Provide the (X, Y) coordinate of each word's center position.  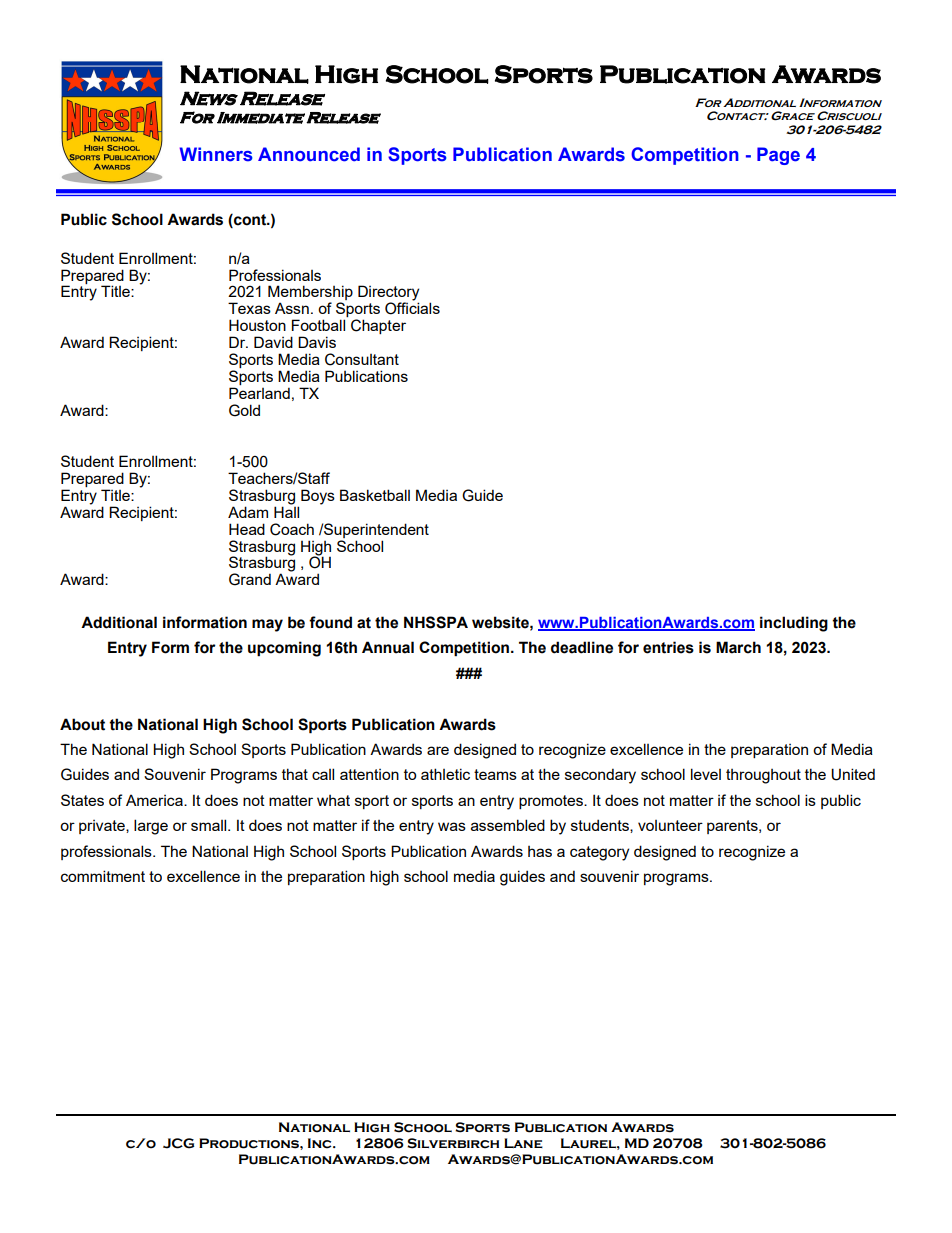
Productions (250, 1143)
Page (778, 156)
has (540, 851)
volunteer (670, 825)
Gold (244, 410)
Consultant (362, 359)
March (738, 647)
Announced (309, 154)
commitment (103, 876)
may (267, 625)
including (794, 624)
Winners (216, 154)
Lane (523, 1143)
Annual (388, 647)
